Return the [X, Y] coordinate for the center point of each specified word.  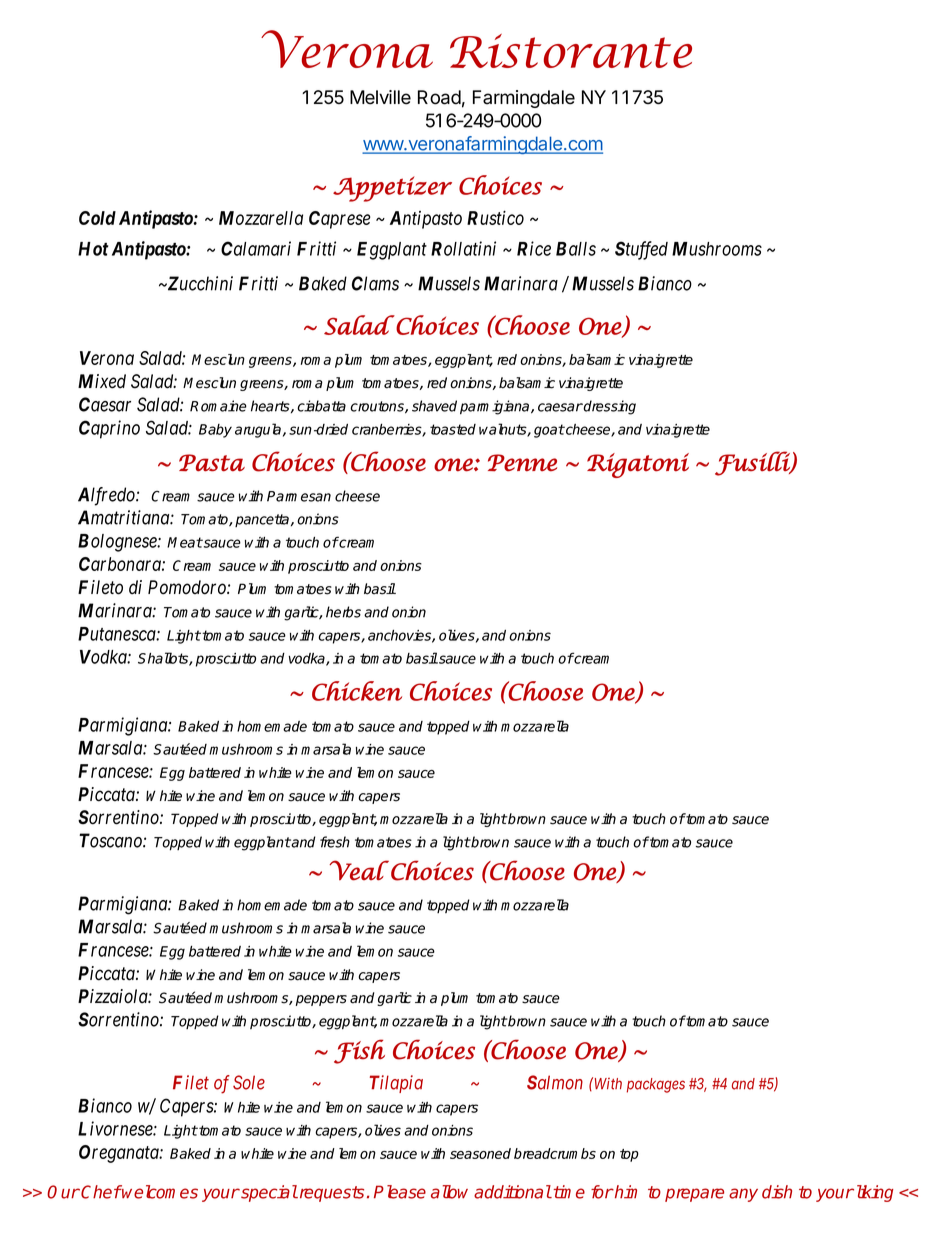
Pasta [212, 463]
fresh [335, 842]
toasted [453, 429]
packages [656, 1085]
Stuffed [641, 250]
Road [439, 97]
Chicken [357, 691]
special [268, 1193]
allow [449, 1192]
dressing [609, 407]
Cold [97, 218]
